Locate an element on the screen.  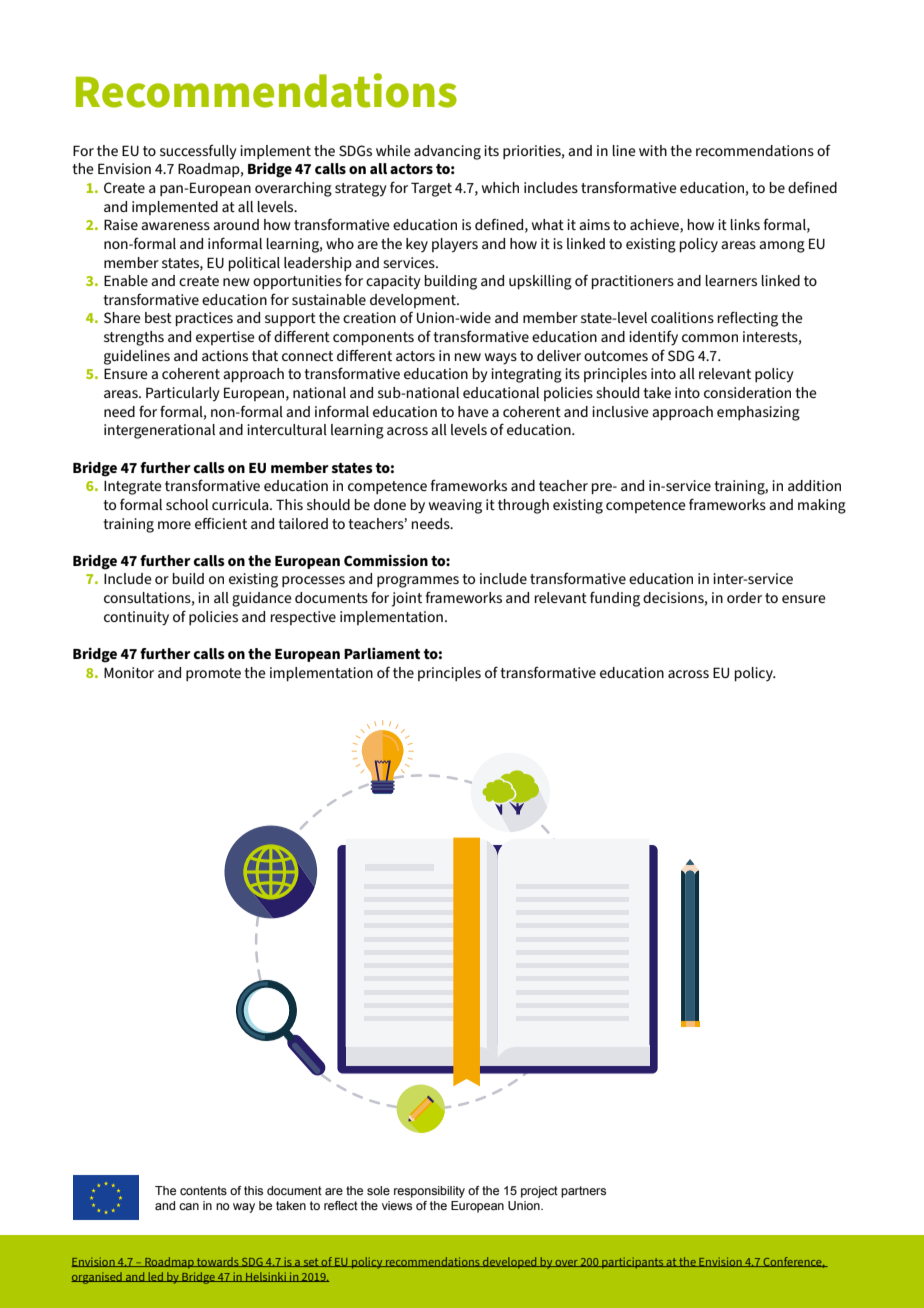
towards is located at coordinates (218, 1262).
